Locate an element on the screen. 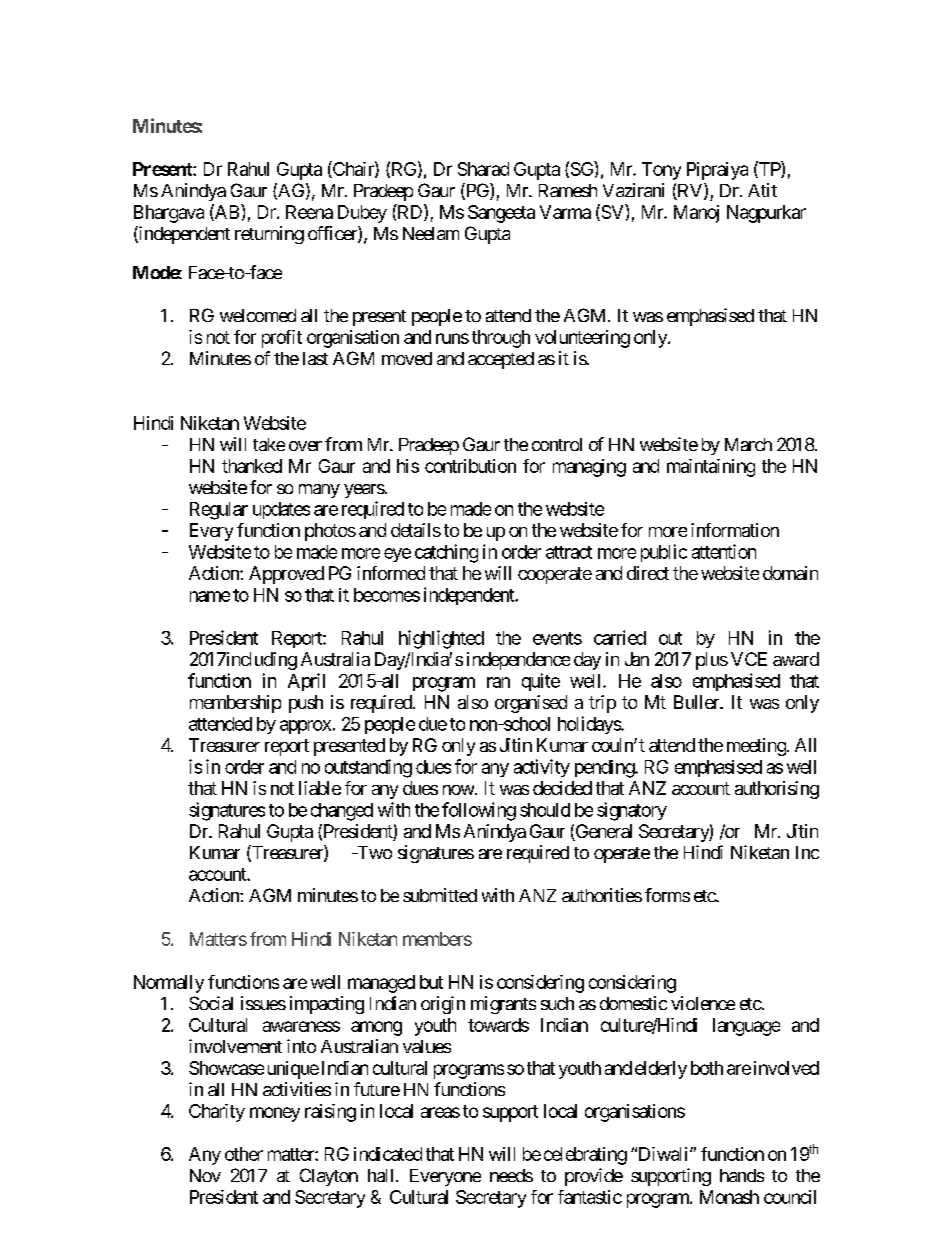 This screenshot has width=952, height=1233. Sharad is located at coordinates (483, 169).
